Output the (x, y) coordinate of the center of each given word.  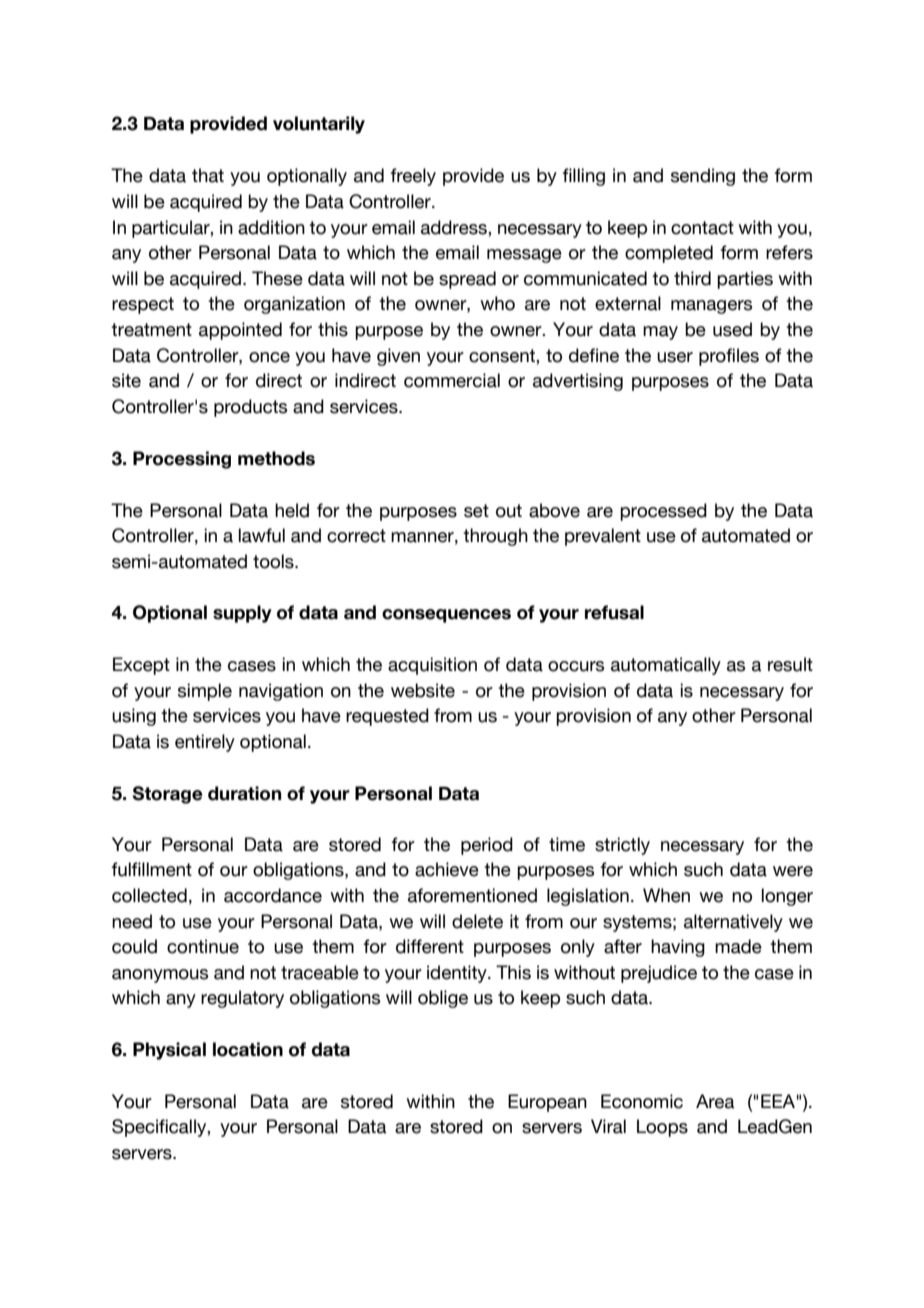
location (248, 1049)
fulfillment (151, 869)
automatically (666, 666)
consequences (446, 616)
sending (703, 177)
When (666, 895)
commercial (452, 380)
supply (242, 614)
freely (413, 177)
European (547, 1103)
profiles (729, 357)
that (208, 175)
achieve (447, 869)
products (250, 408)
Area (715, 1101)
